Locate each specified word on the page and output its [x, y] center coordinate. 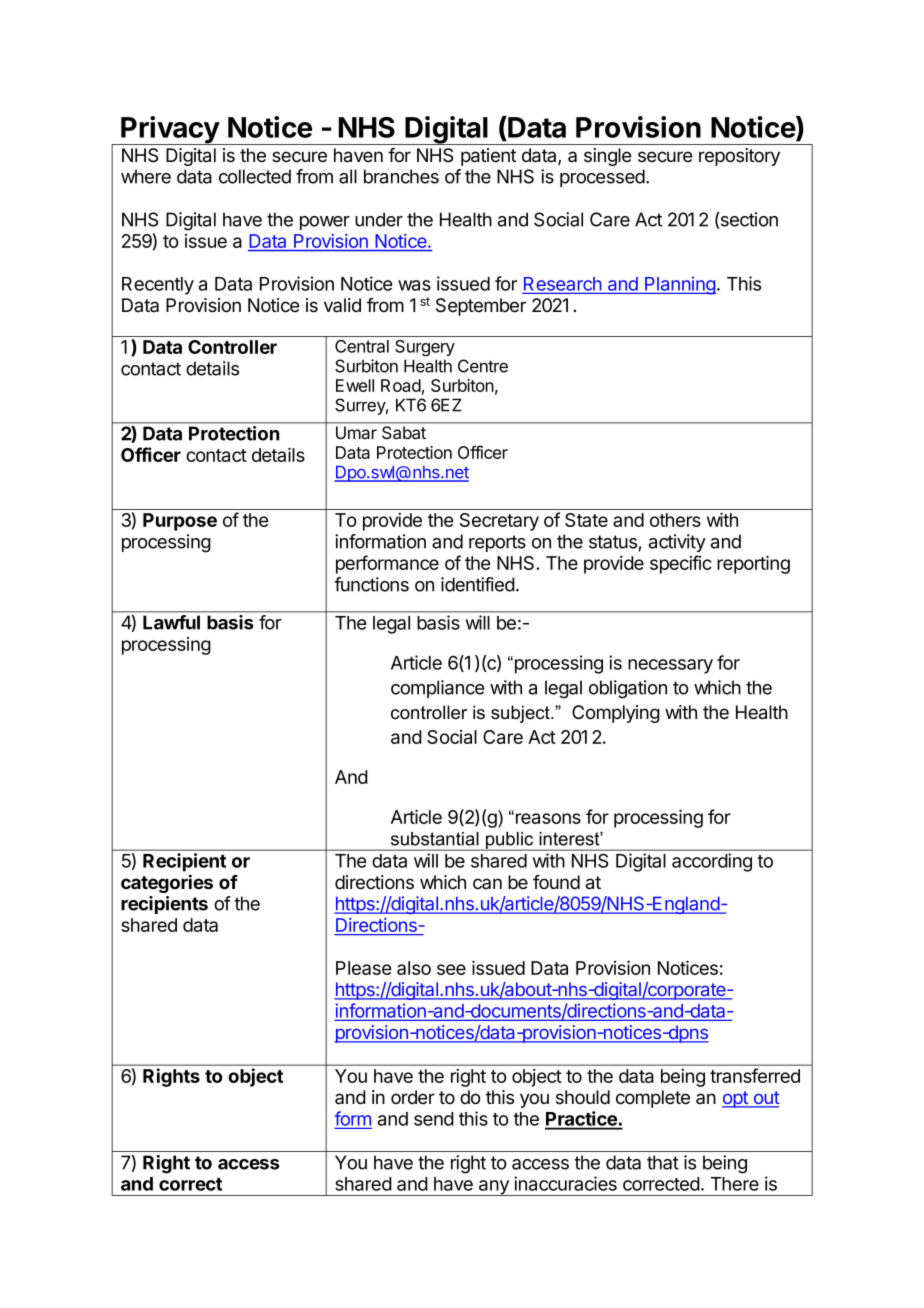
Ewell [355, 385]
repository [739, 157]
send [434, 1119]
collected [255, 176]
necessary [670, 666]
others [675, 520]
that [663, 1162]
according [712, 862]
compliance [437, 689]
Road [401, 385]
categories [167, 883]
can [487, 884]
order [413, 1097]
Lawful [171, 622]
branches [401, 176]
